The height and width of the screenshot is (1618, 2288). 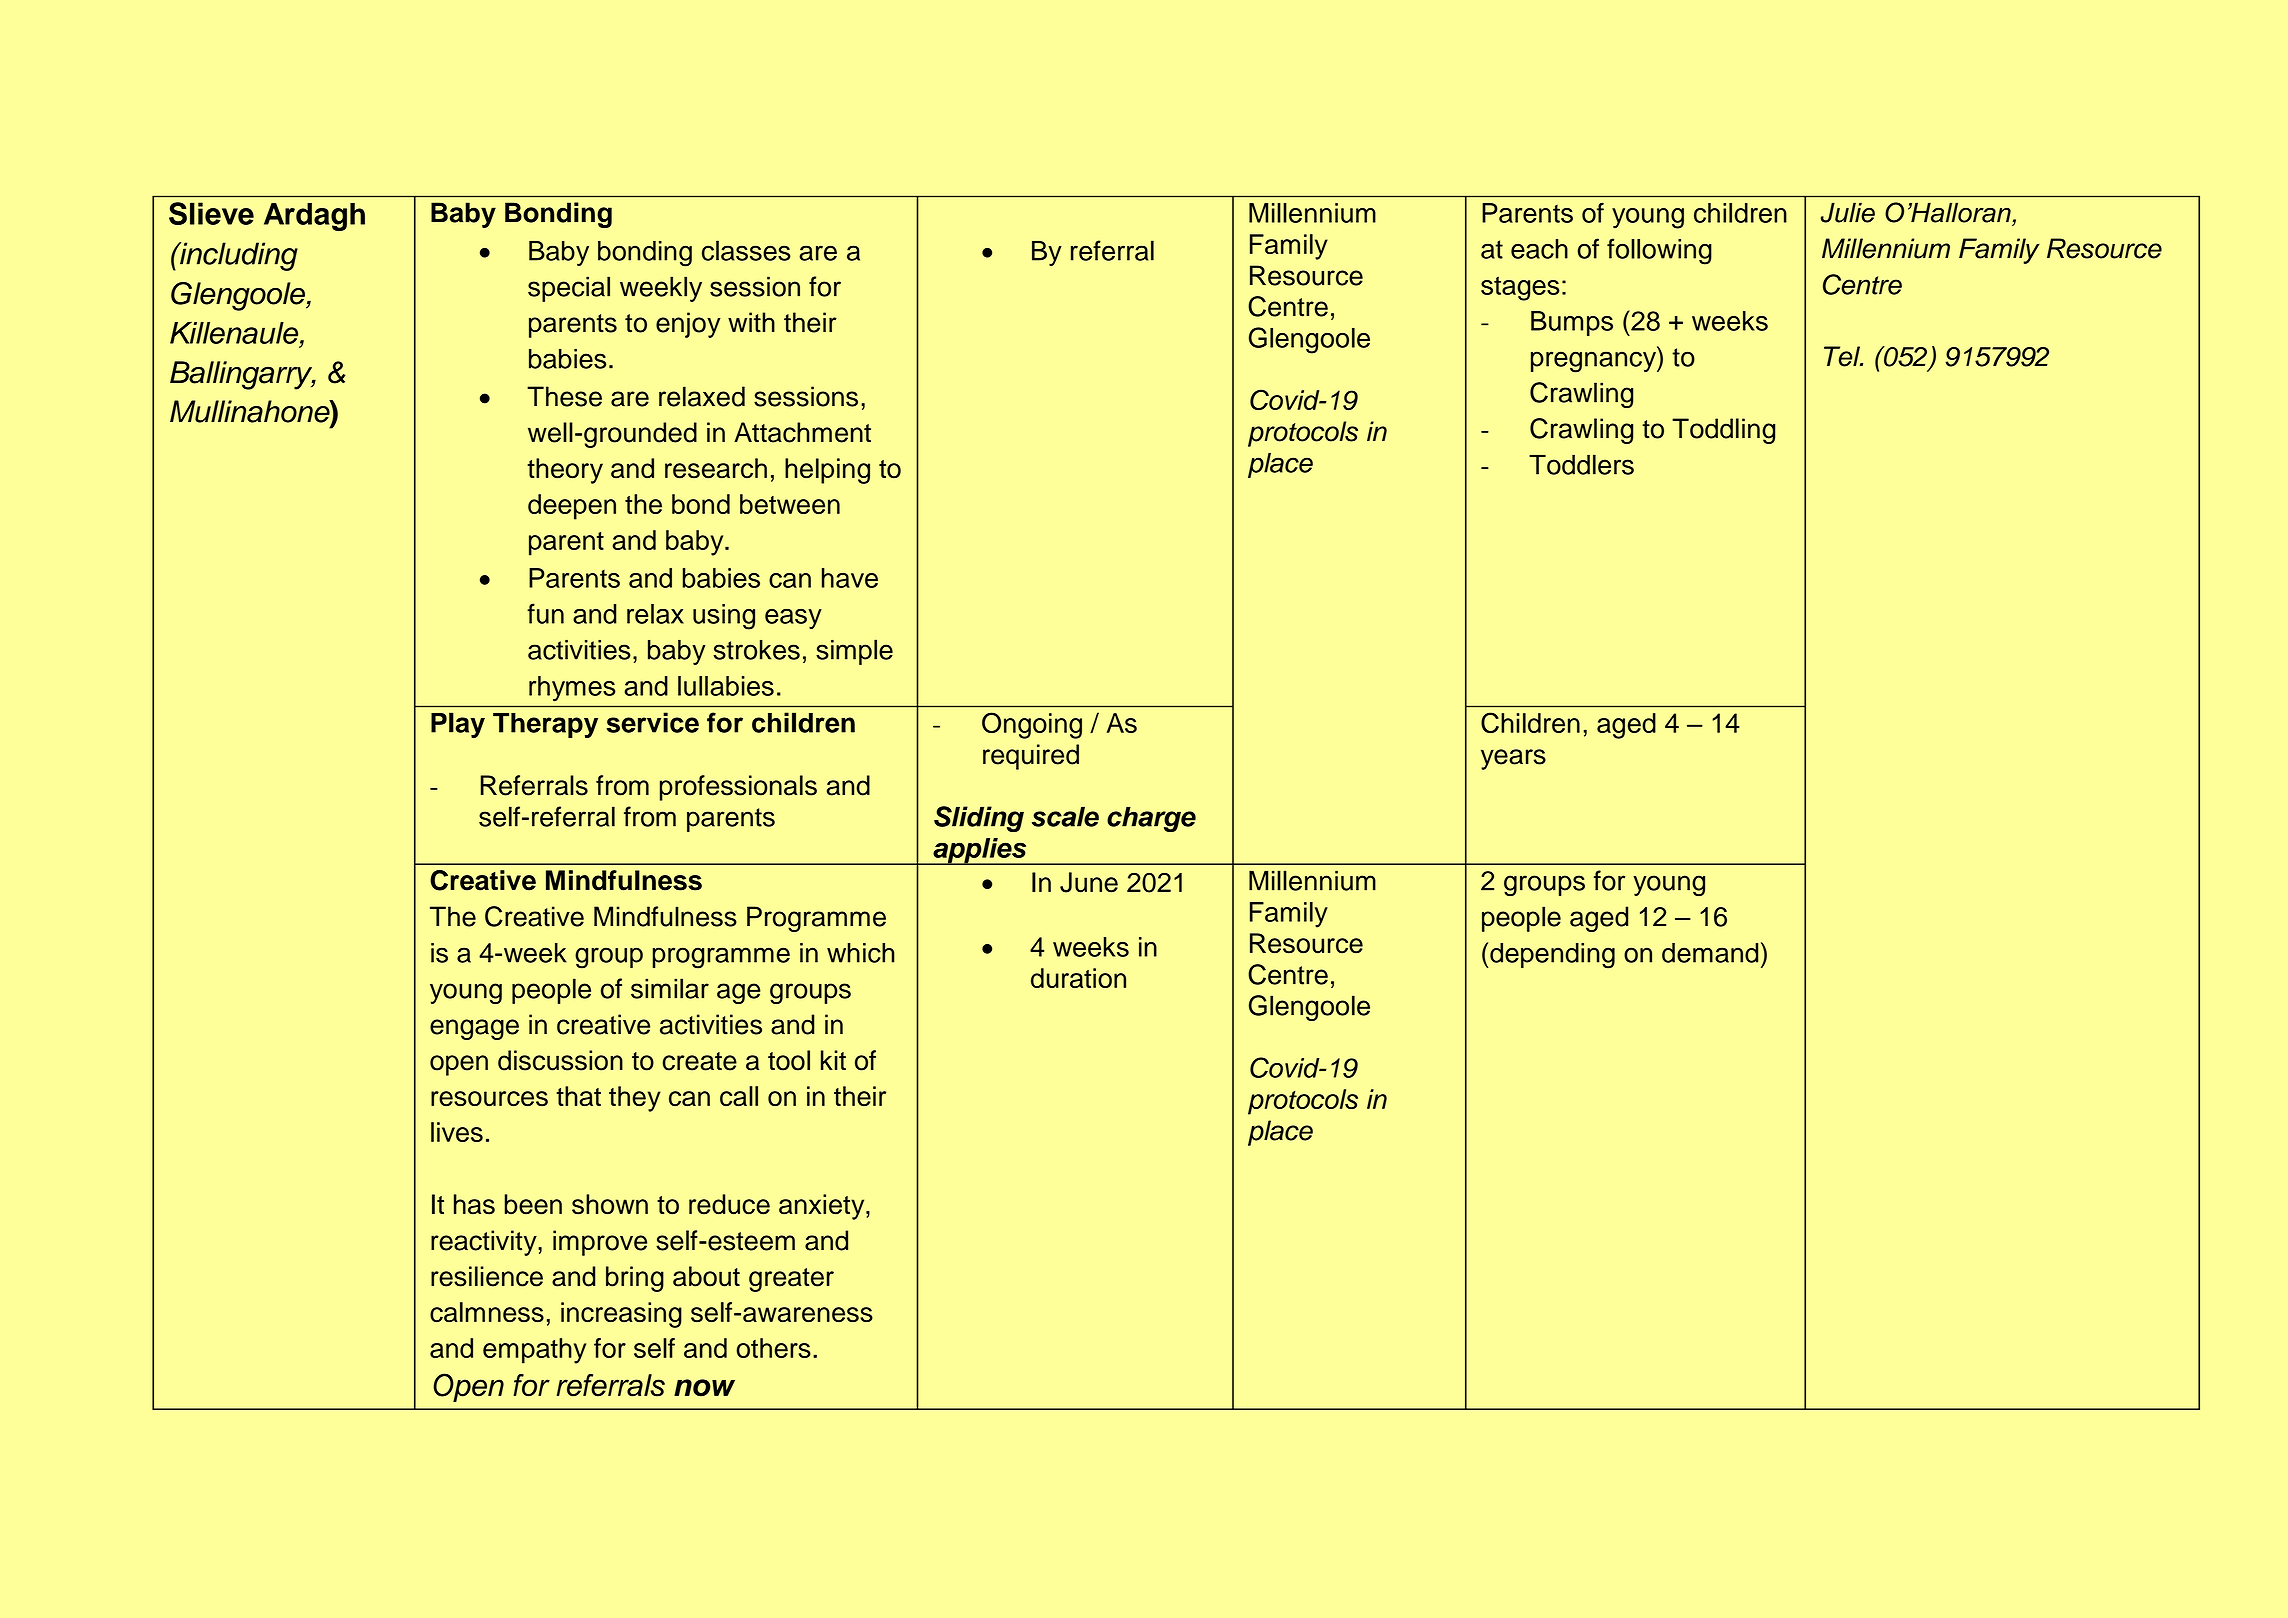 I want to click on scale, so click(x=1065, y=817).
